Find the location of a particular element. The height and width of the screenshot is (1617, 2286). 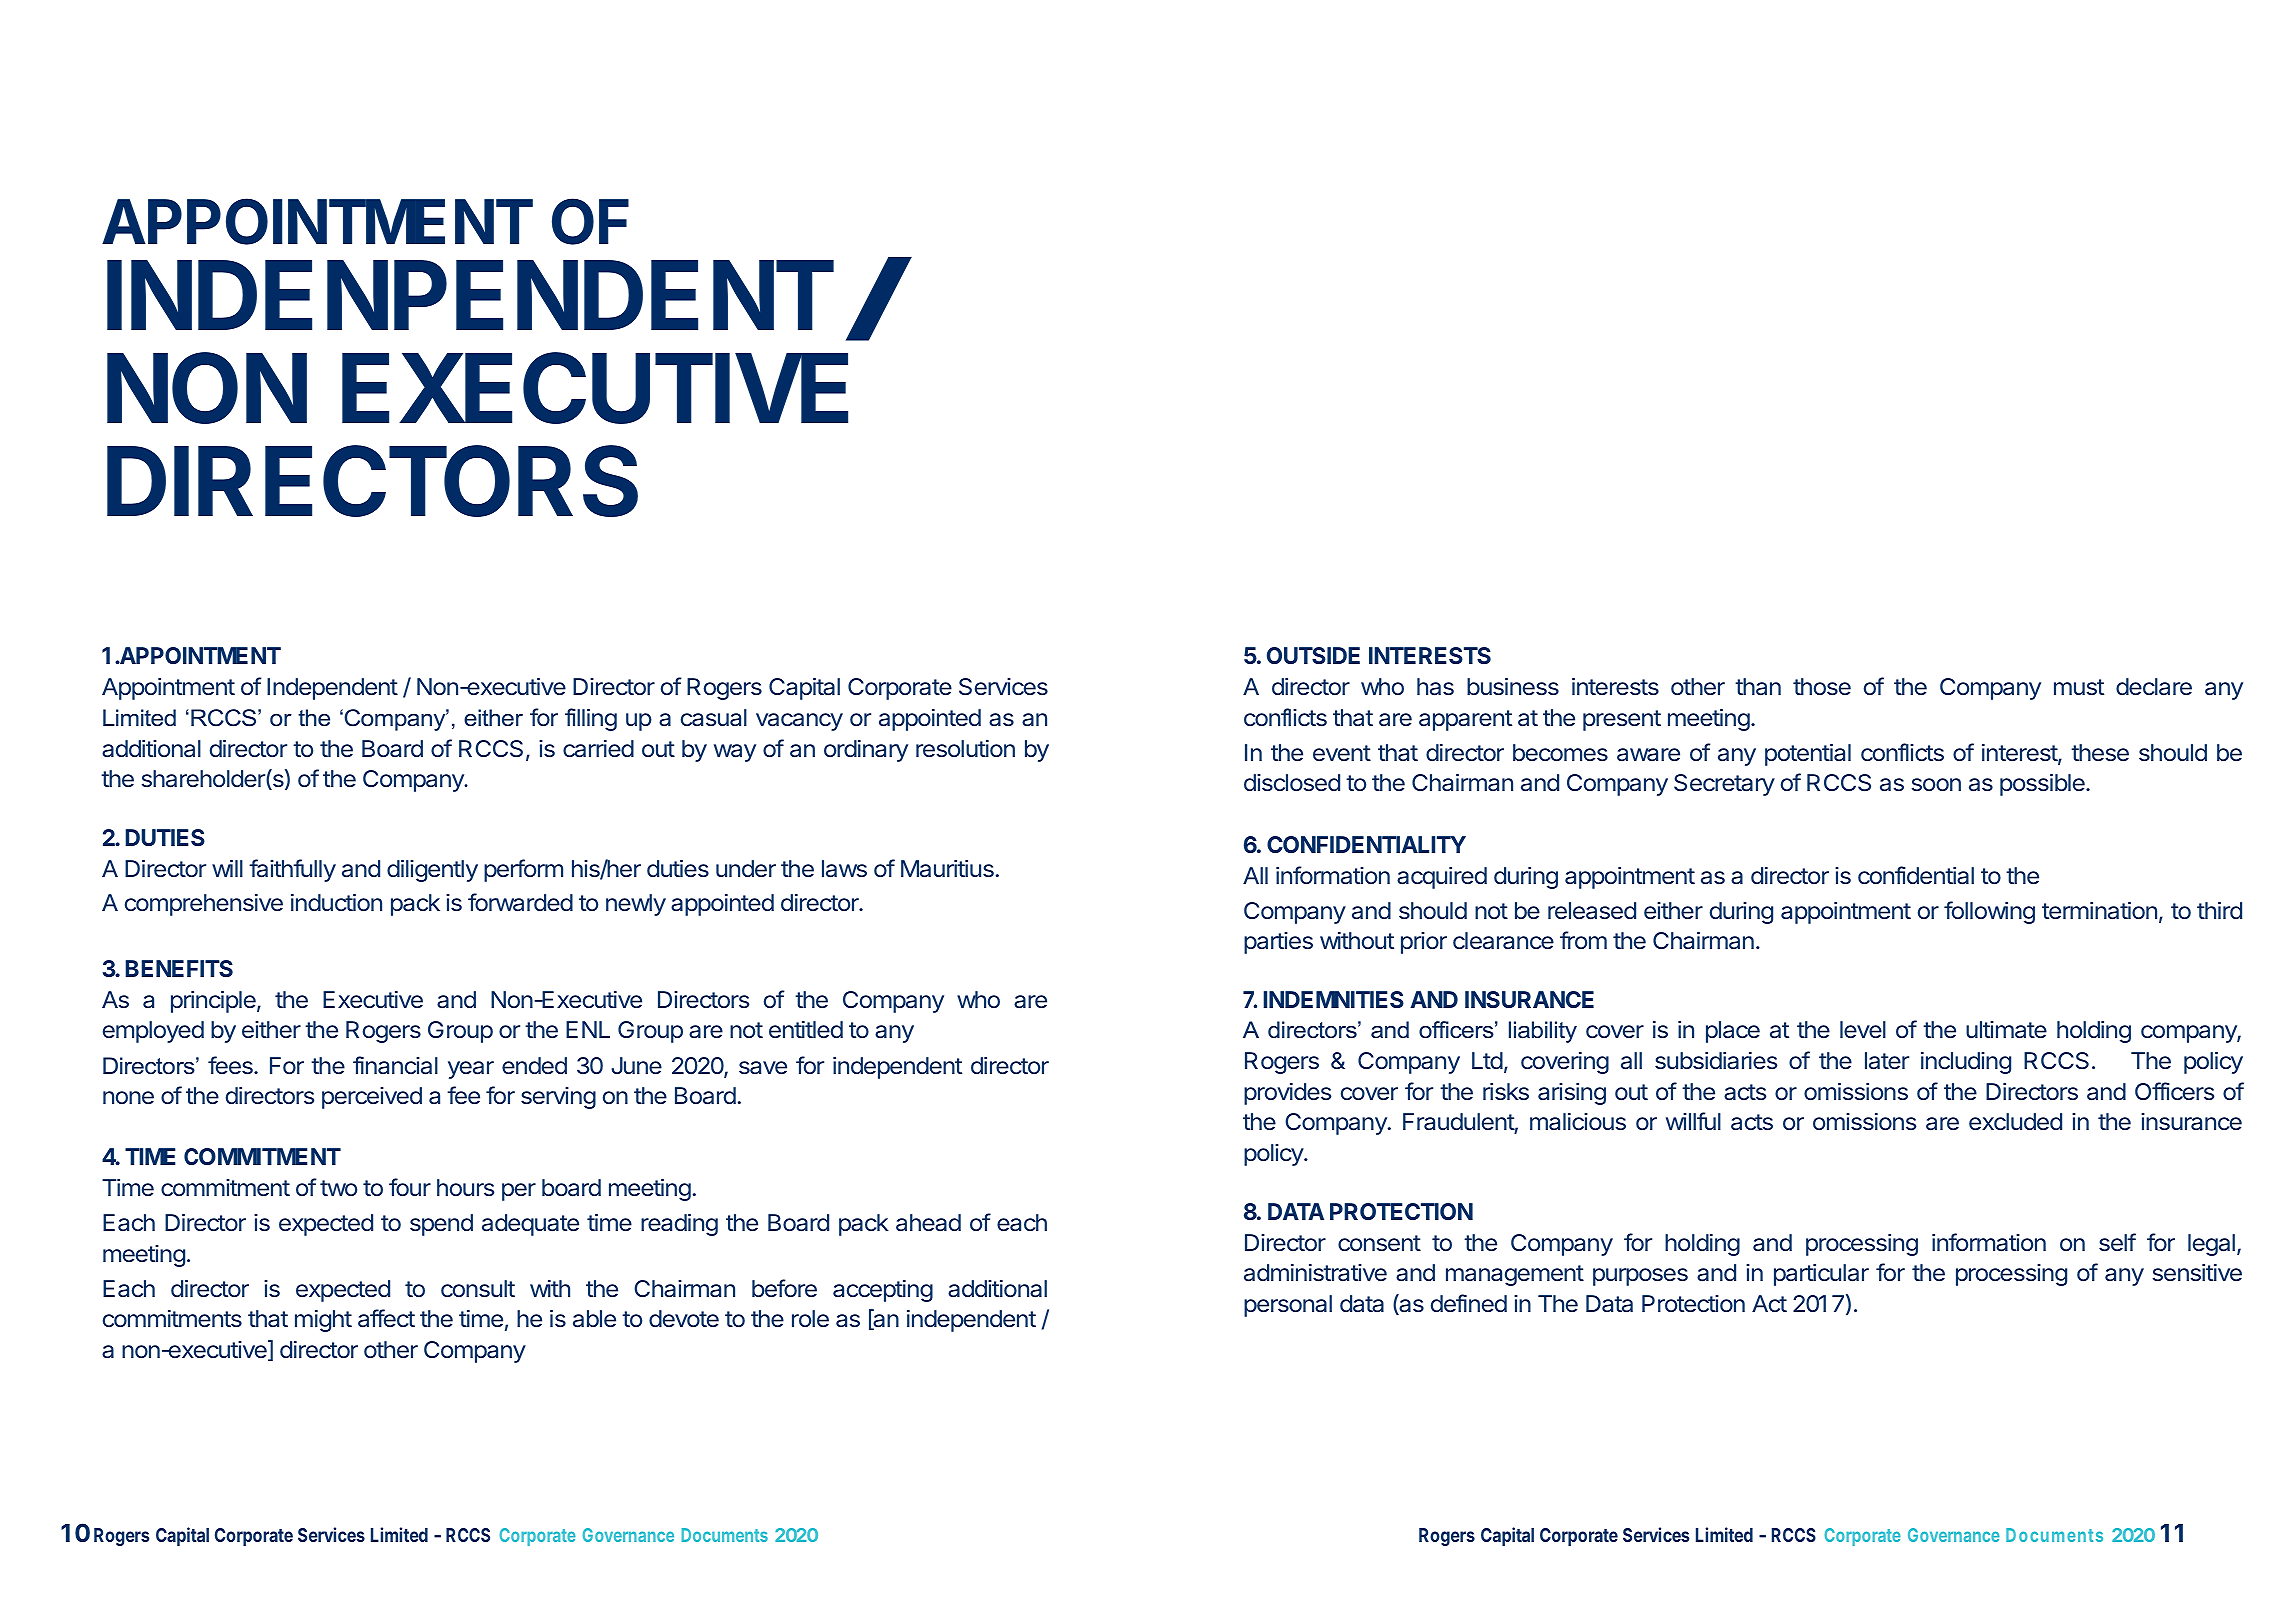

parties is located at coordinates (1278, 943).
